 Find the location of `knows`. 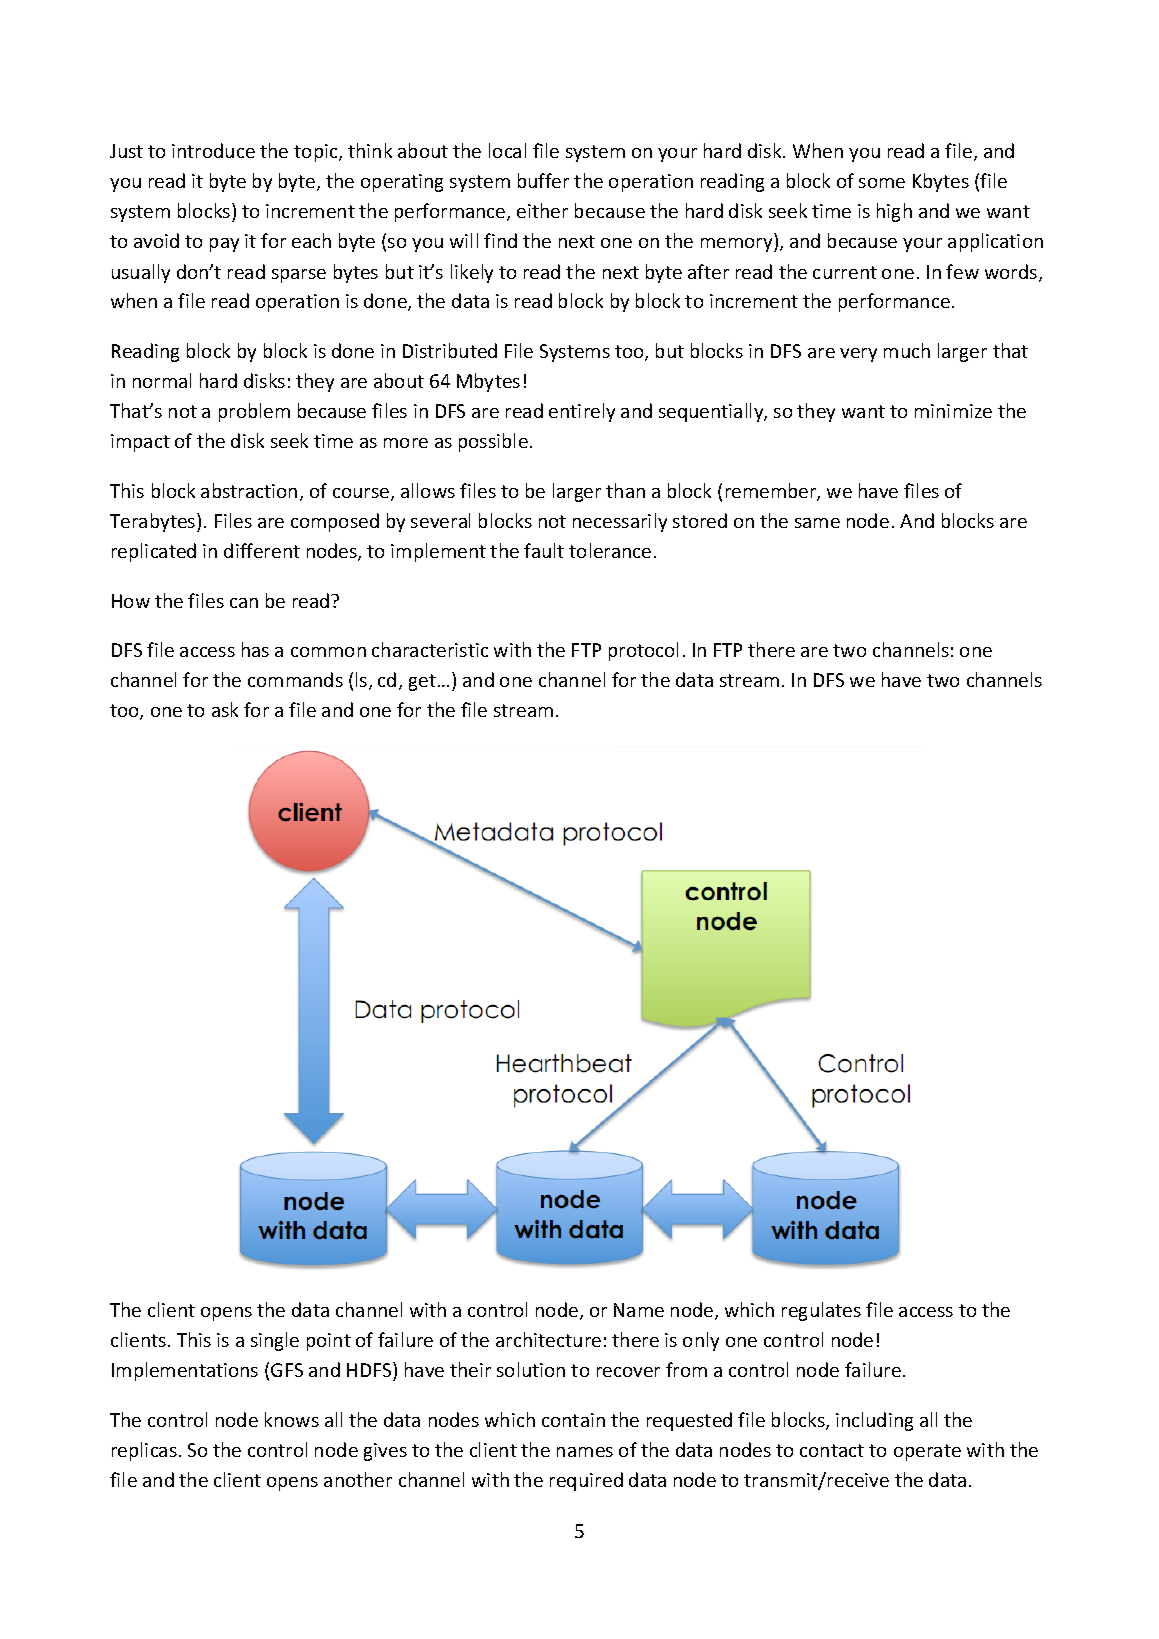

knows is located at coordinates (292, 1419).
